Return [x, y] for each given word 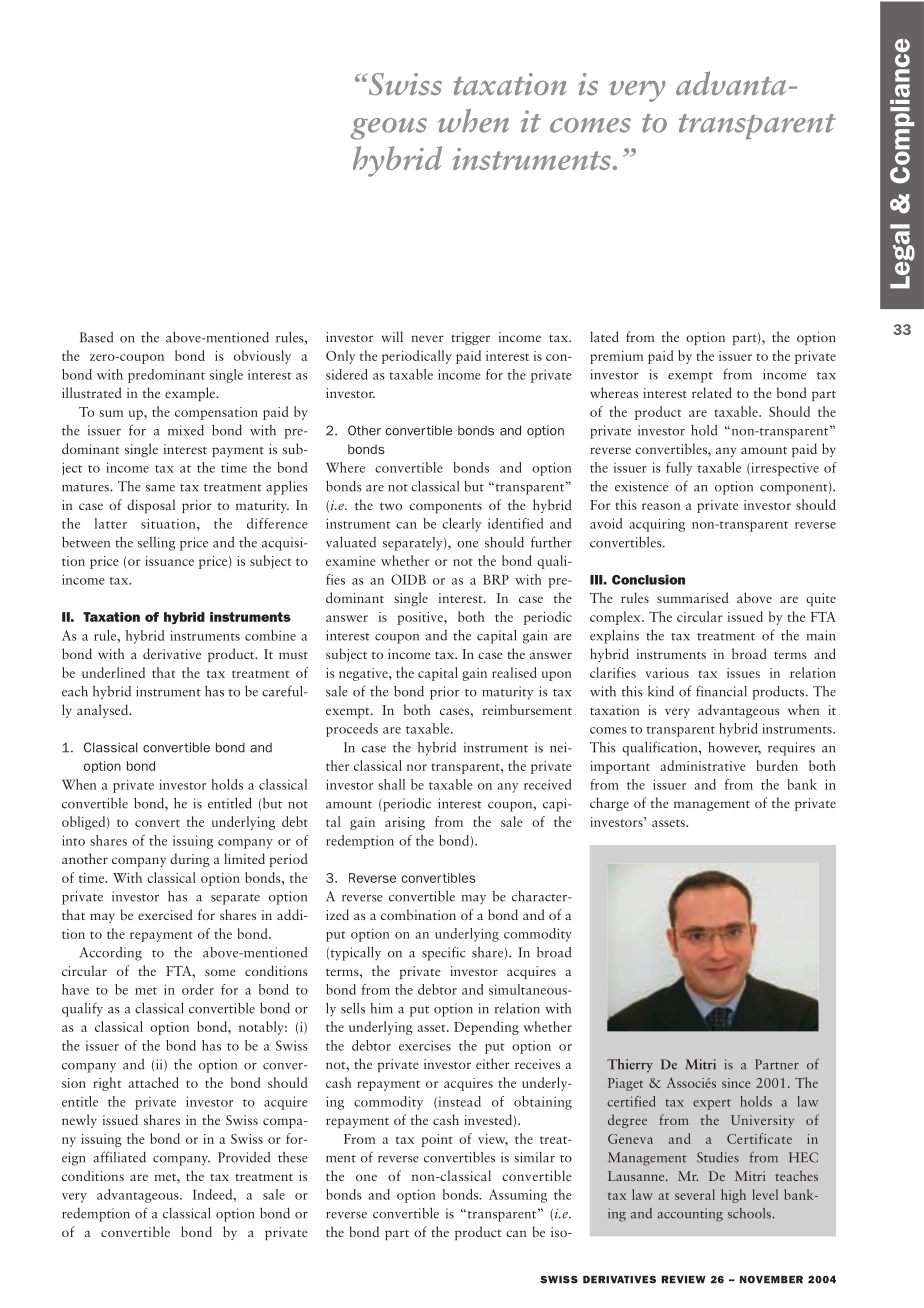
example [191, 394]
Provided [244, 1157]
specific [444, 953]
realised [514, 672]
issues [743, 673]
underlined [113, 672]
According [111, 954]
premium [616, 357]
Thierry [630, 1065]
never [427, 338]
